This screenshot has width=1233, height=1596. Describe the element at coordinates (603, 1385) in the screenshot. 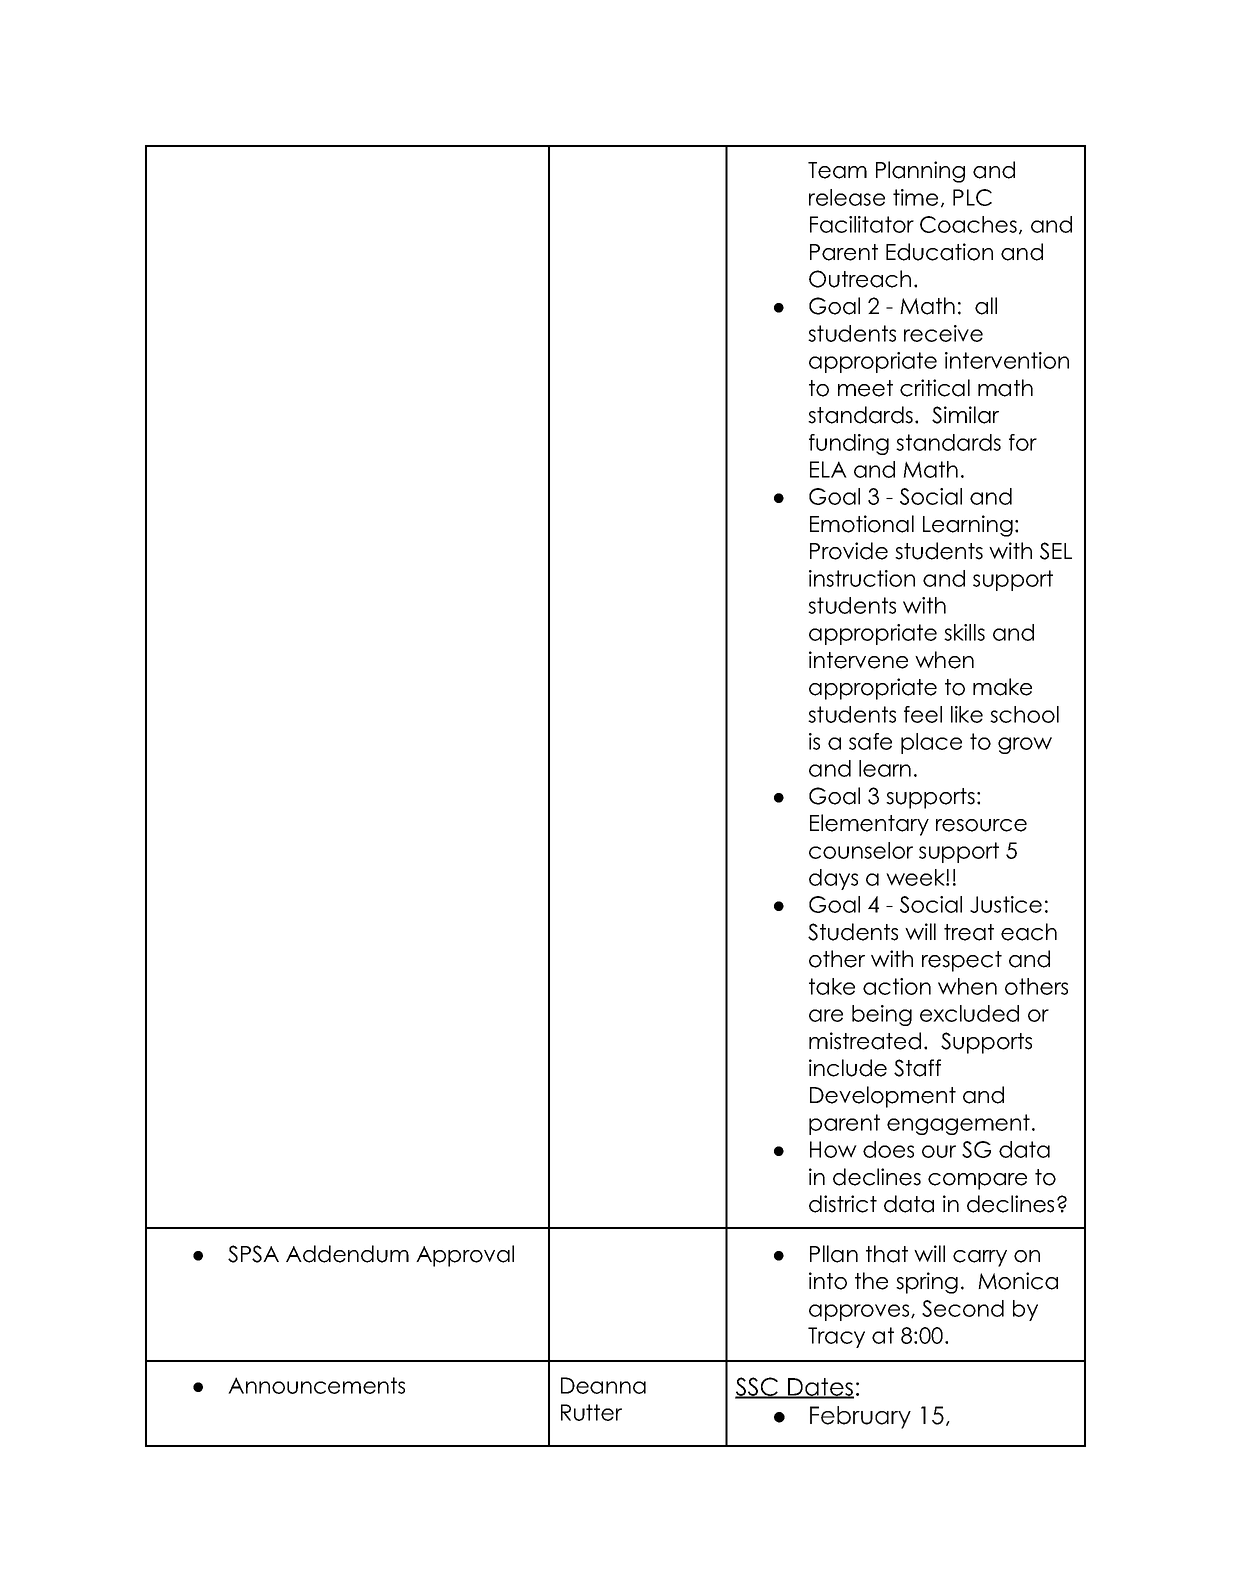

I see `Deanna` at that location.
